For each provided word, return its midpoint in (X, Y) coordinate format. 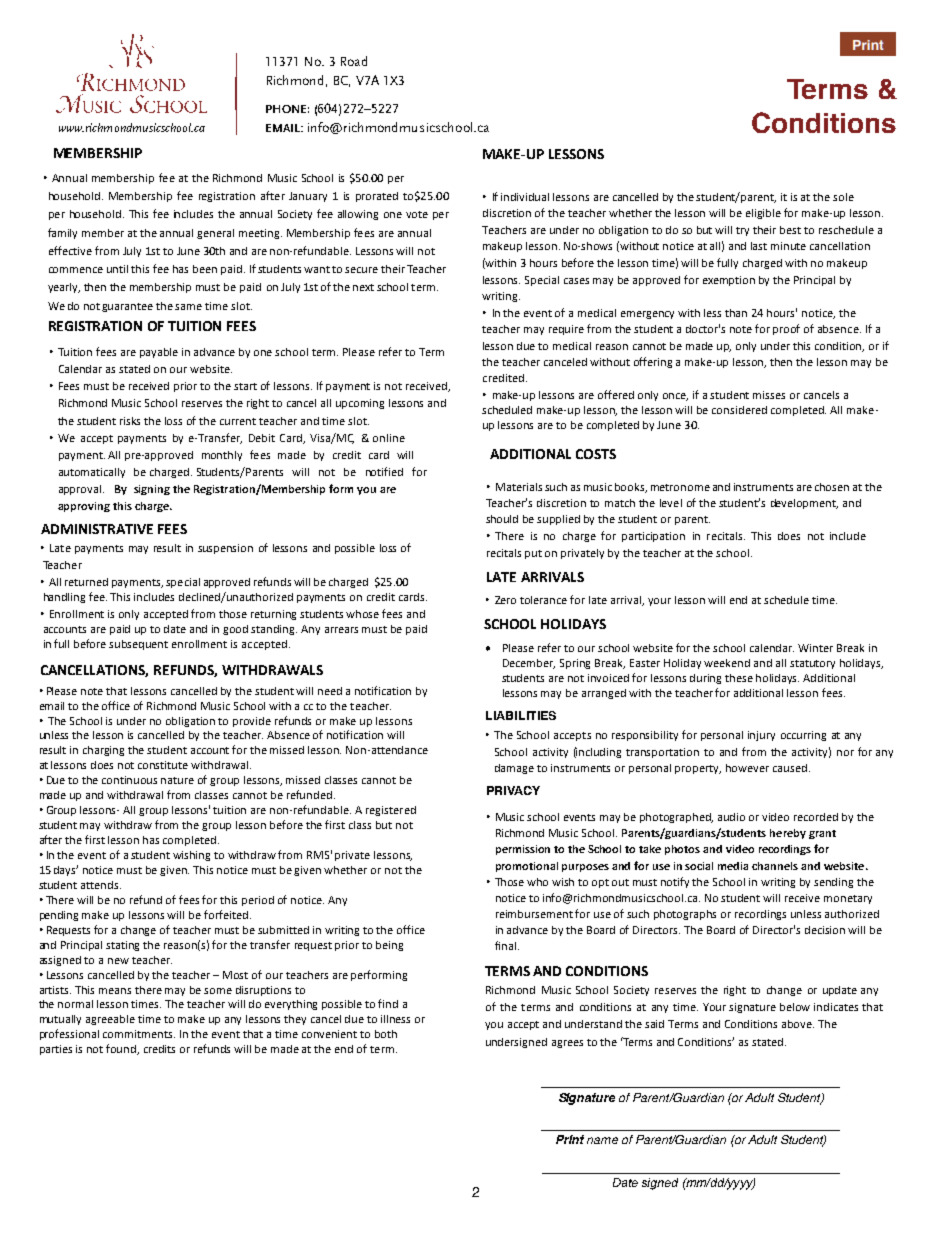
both (386, 1034)
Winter (815, 648)
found (122, 1049)
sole (843, 197)
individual (525, 197)
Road (354, 61)
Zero (505, 600)
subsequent (138, 645)
